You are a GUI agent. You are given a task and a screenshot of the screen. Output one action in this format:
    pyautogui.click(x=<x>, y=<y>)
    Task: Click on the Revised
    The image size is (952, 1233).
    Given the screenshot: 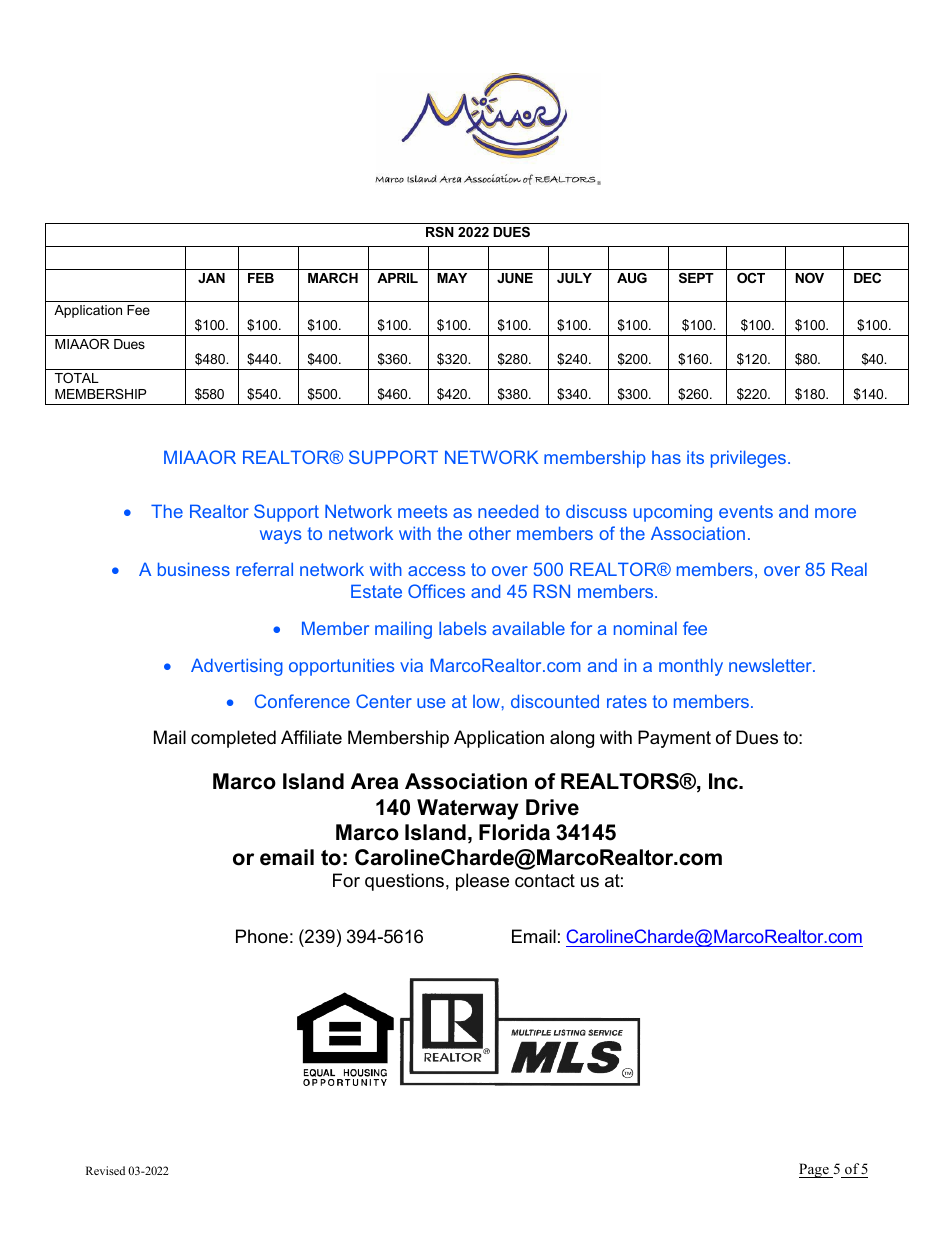 What is the action you would take?
    pyautogui.click(x=105, y=1170)
